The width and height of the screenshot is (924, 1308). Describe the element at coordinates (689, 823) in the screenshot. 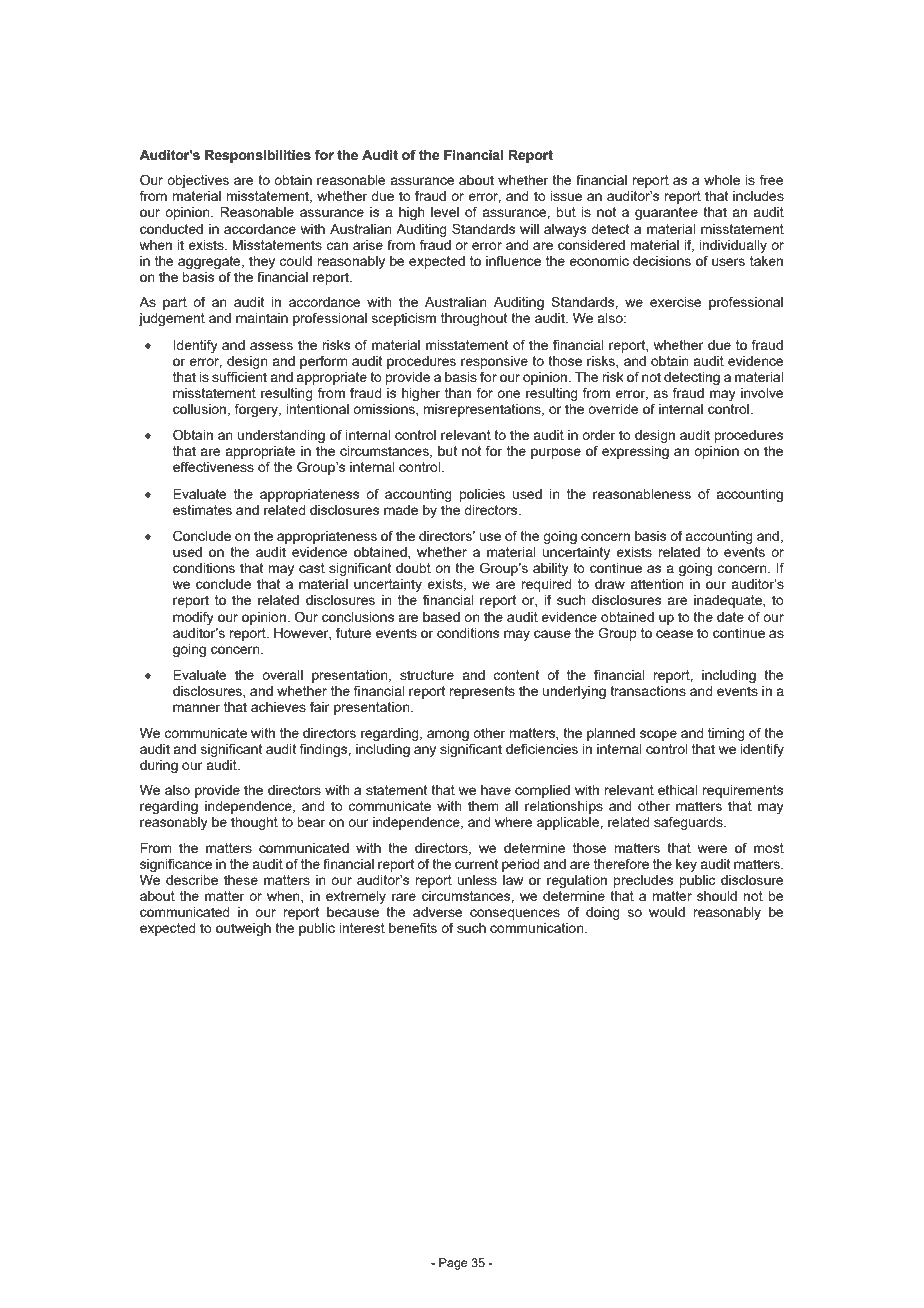

I see `safeguards` at that location.
